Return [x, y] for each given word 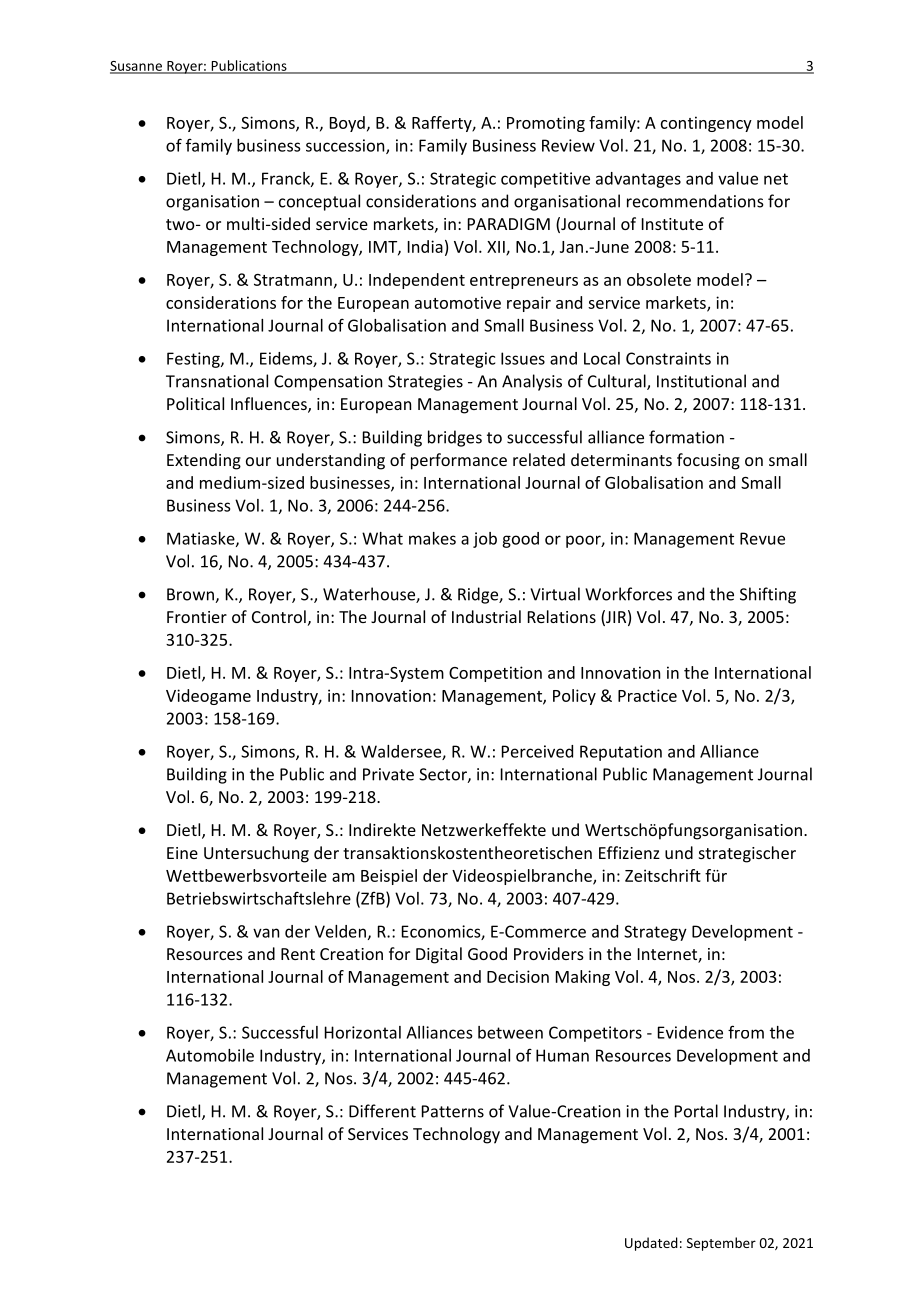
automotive [458, 302]
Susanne [137, 67]
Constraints [668, 358]
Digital [439, 955]
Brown [191, 595]
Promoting [546, 124]
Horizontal [363, 1032]
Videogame [208, 697]
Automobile [210, 1055]
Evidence [690, 1032]
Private [388, 774]
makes [432, 538]
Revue [762, 538]
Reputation [621, 753]
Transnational [217, 381]
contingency [706, 124]
